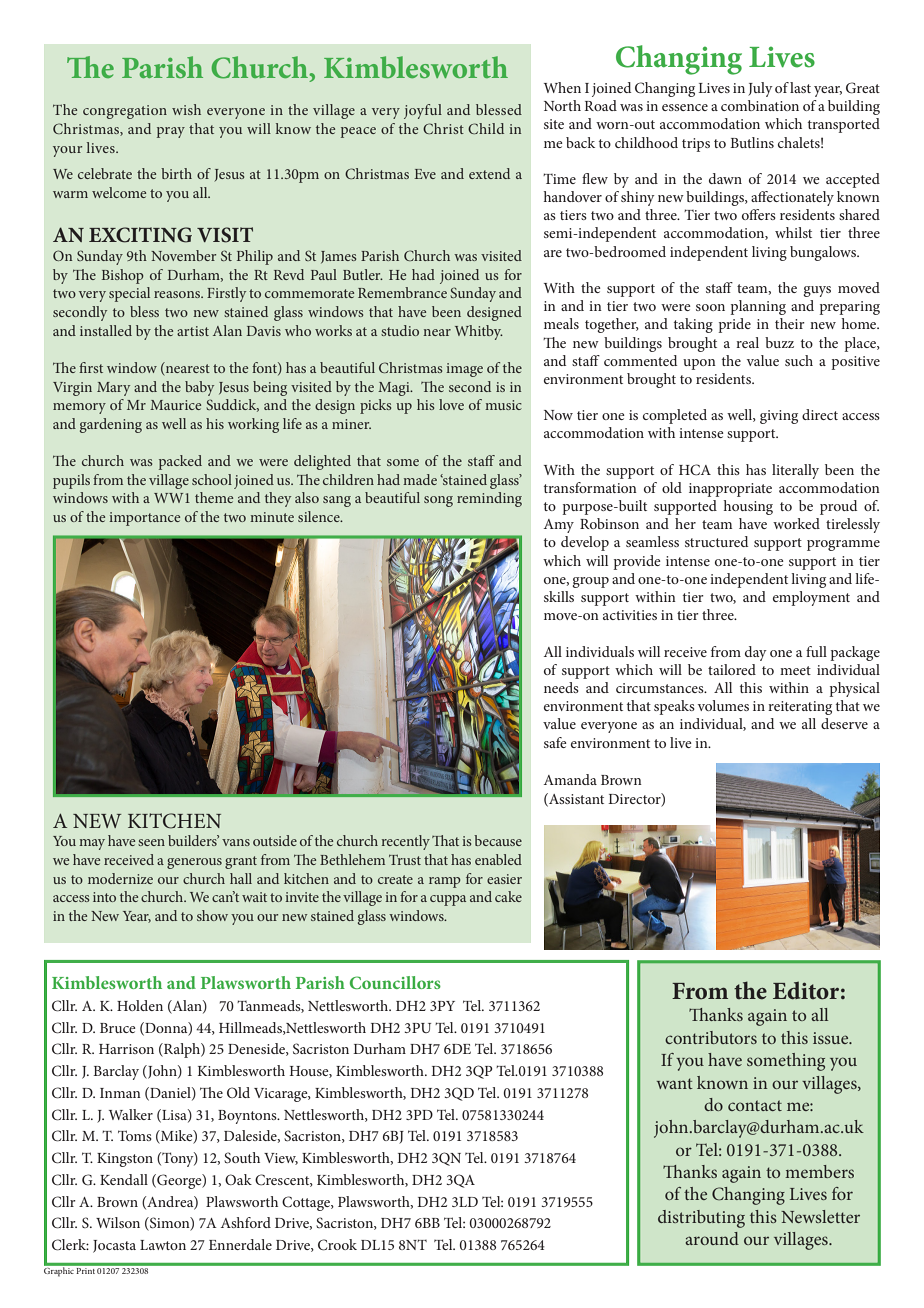 The image size is (924, 1308). I want to click on seen, so click(151, 842).
